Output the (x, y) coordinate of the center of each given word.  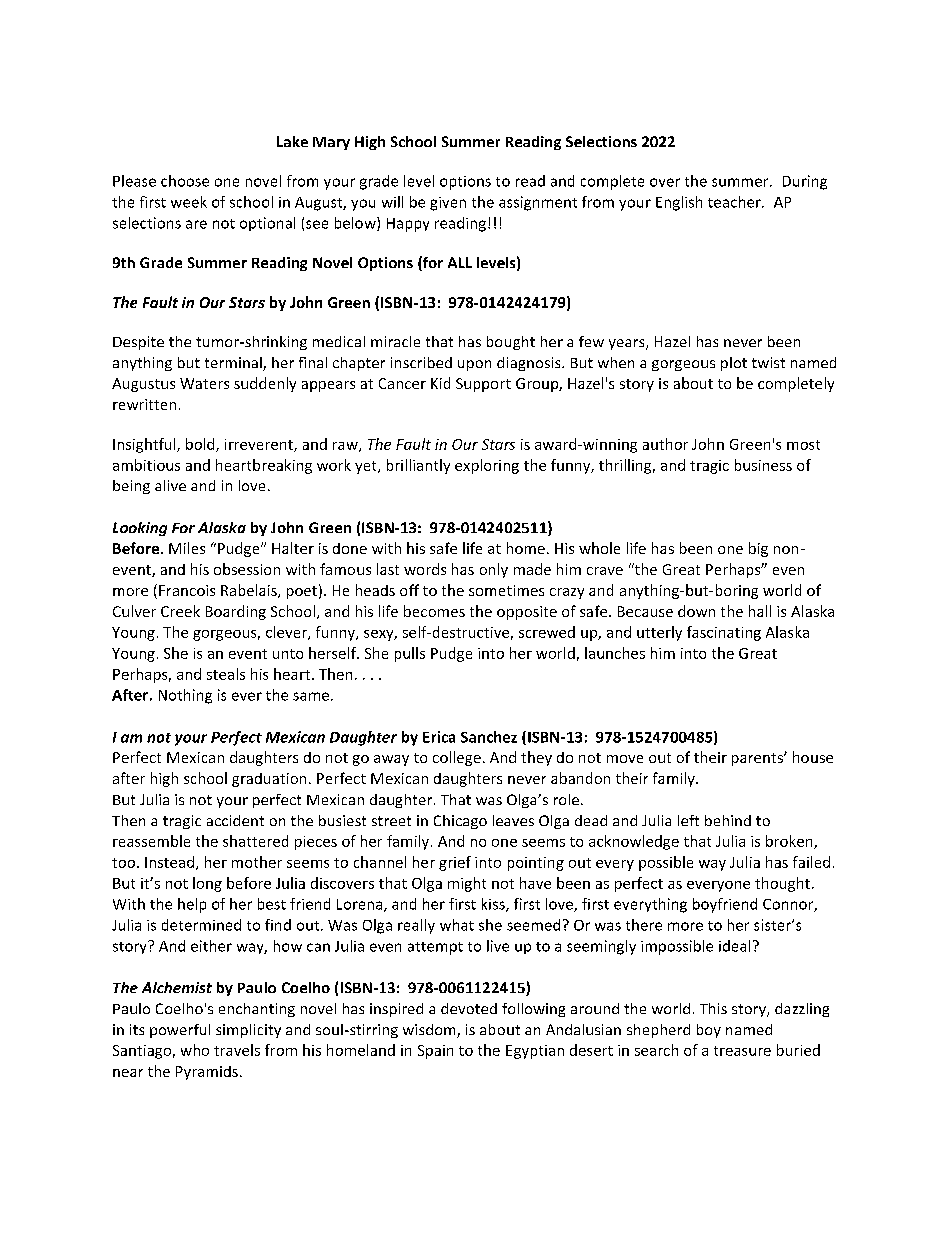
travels (237, 1050)
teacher (735, 202)
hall (760, 611)
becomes (434, 611)
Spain (435, 1052)
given (448, 204)
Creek (180, 611)
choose (185, 181)
